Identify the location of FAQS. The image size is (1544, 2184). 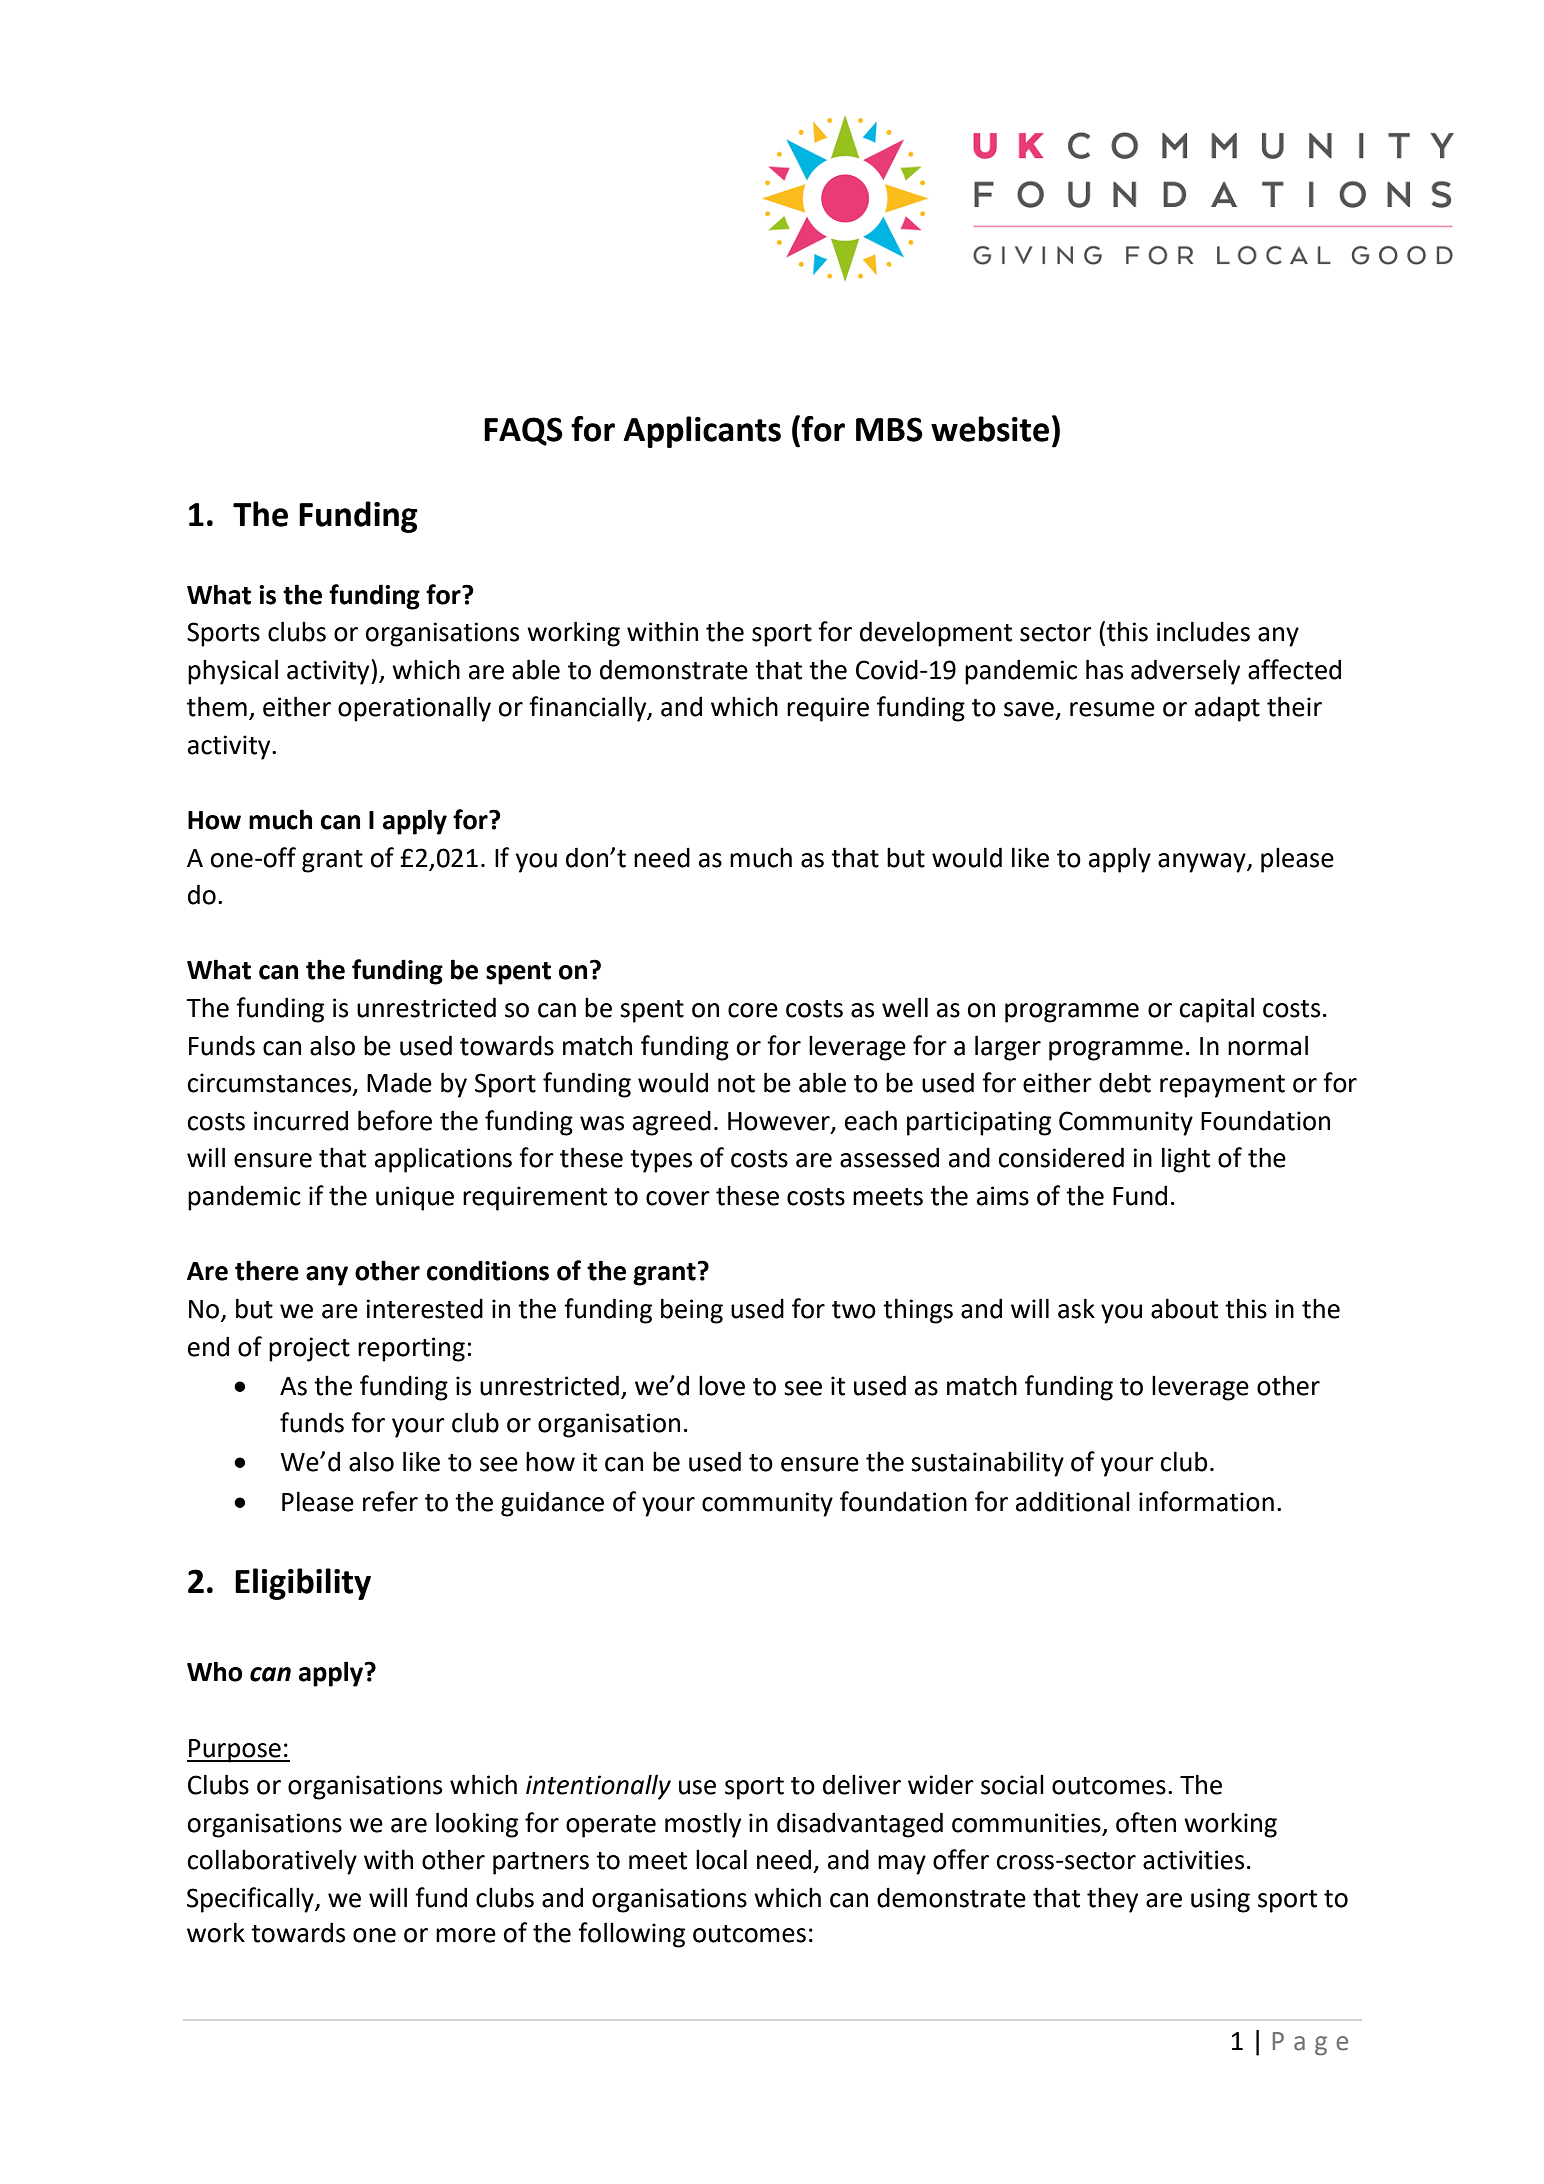
(523, 431).
